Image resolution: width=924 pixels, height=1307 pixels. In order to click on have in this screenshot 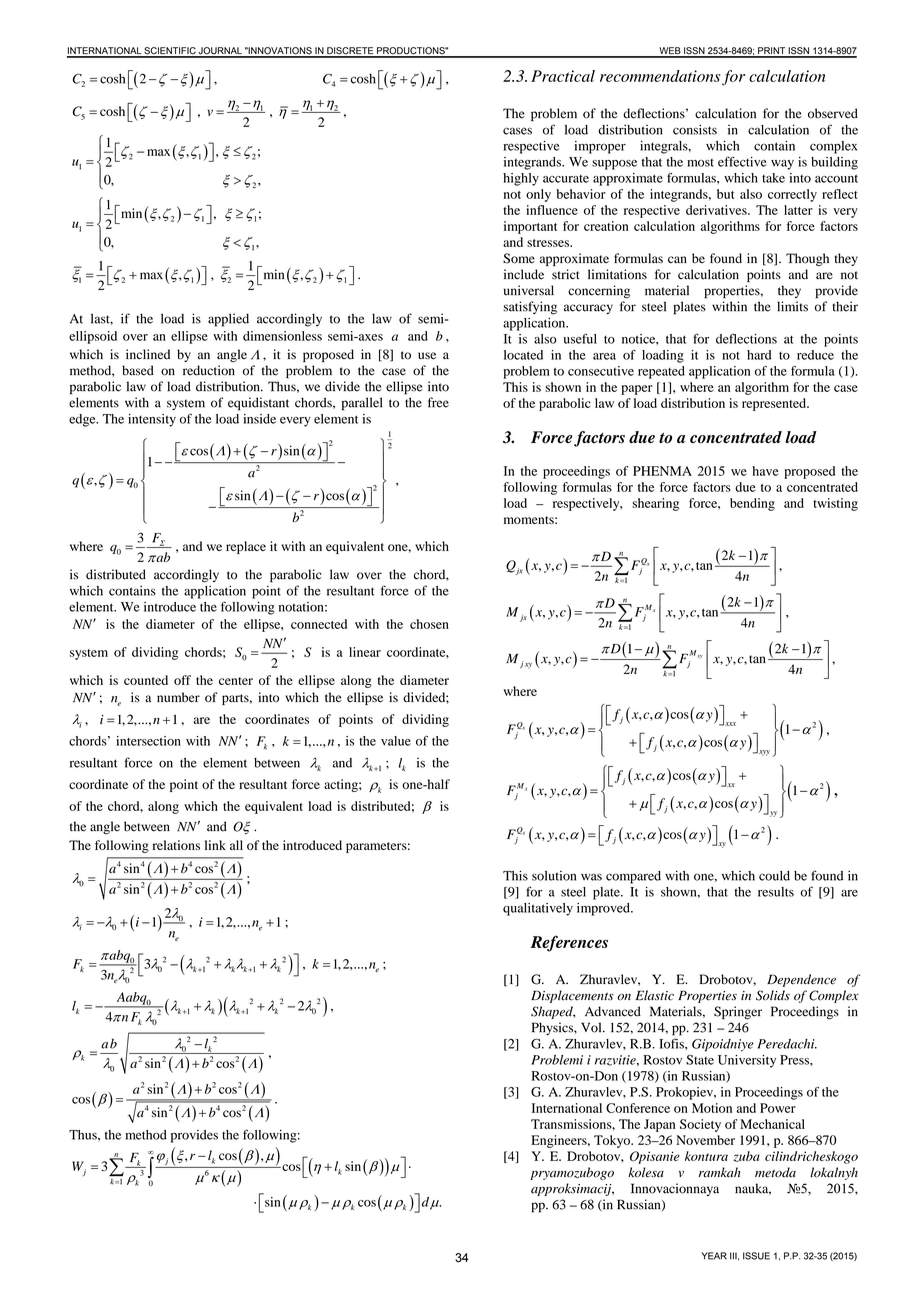, I will do `click(765, 471)`.
